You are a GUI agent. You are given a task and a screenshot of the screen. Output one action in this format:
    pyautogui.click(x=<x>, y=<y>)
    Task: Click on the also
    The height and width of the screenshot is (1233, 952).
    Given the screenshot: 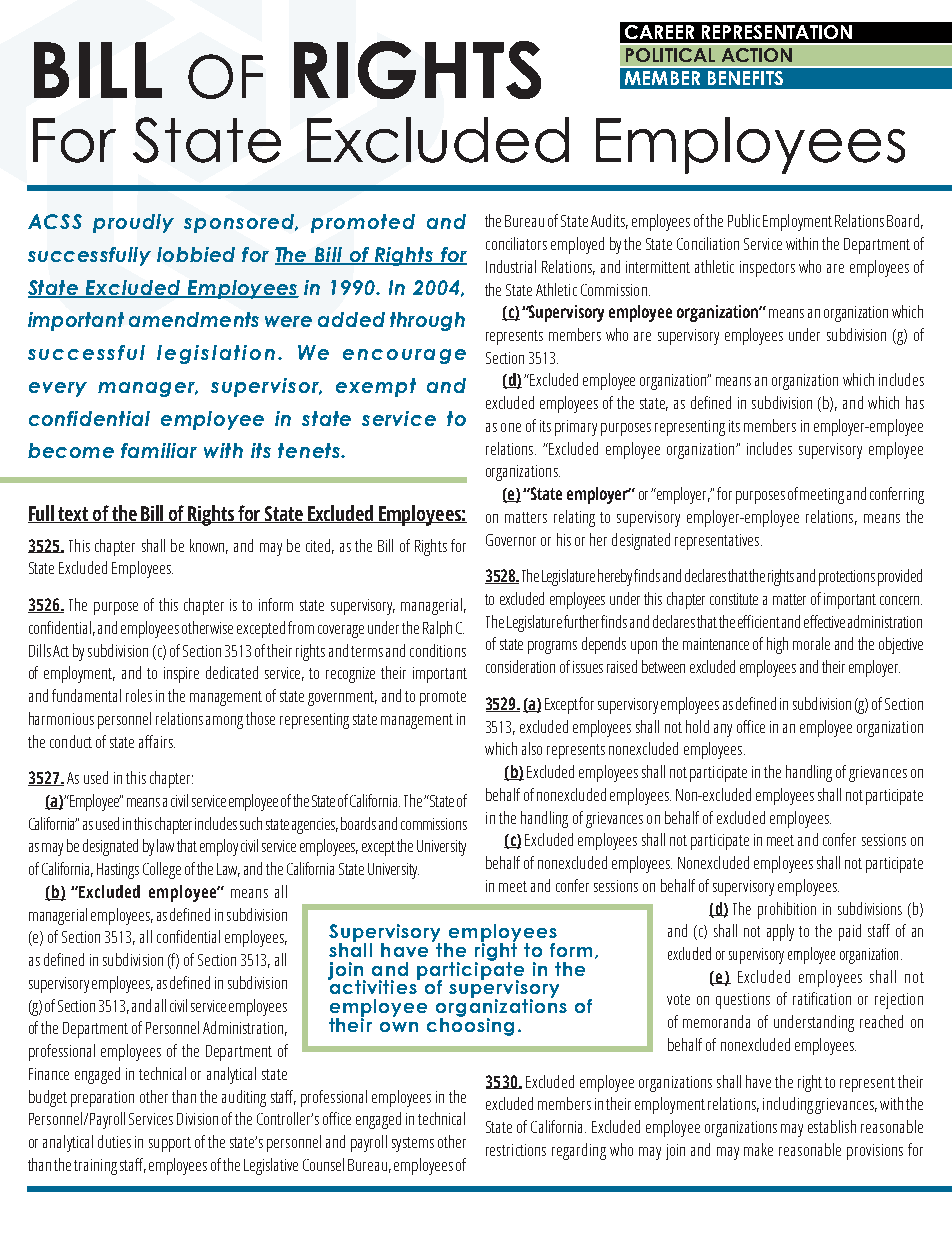 What is the action you would take?
    pyautogui.click(x=532, y=748)
